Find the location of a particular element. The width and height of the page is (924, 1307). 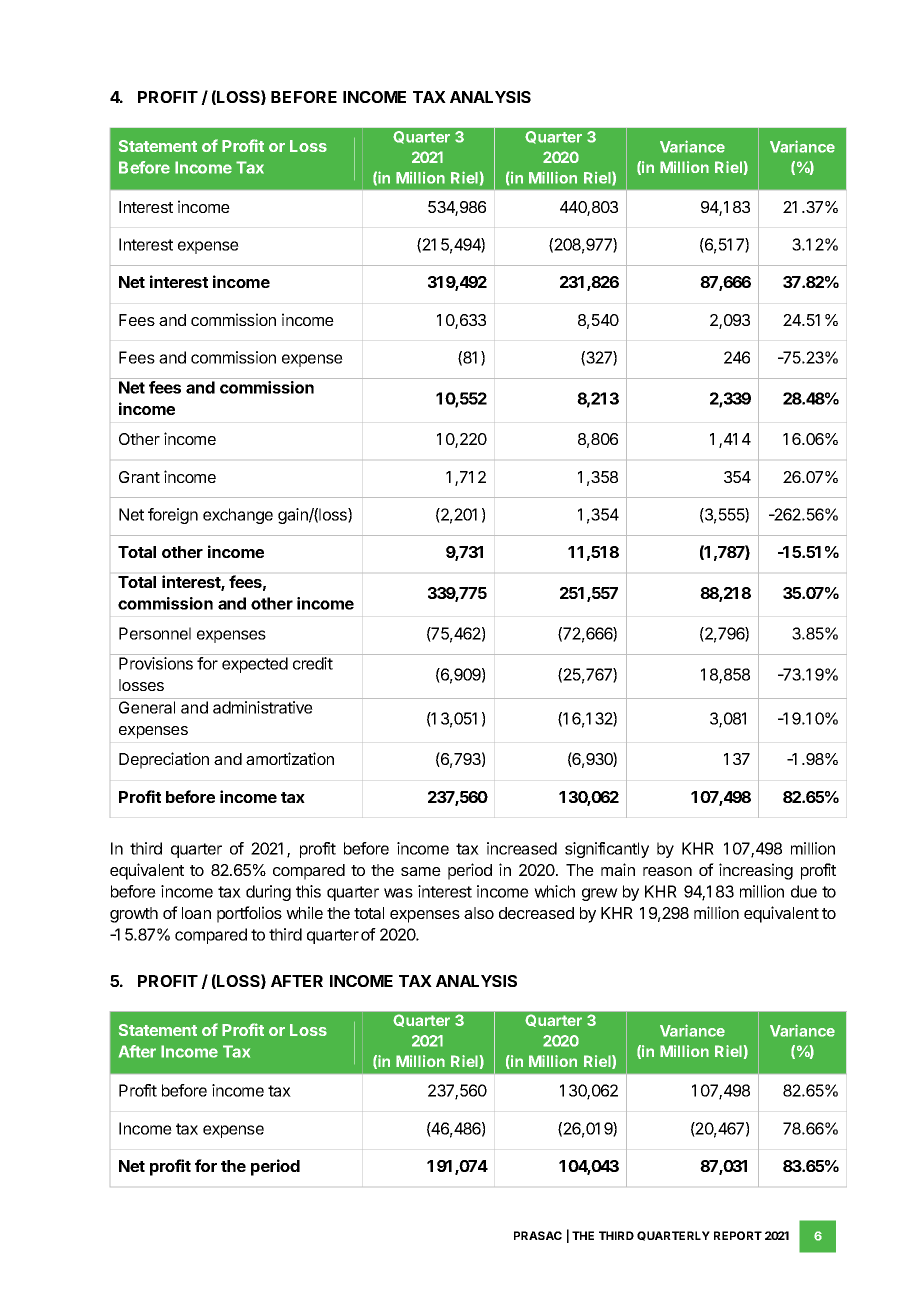

significantly is located at coordinates (607, 850).
